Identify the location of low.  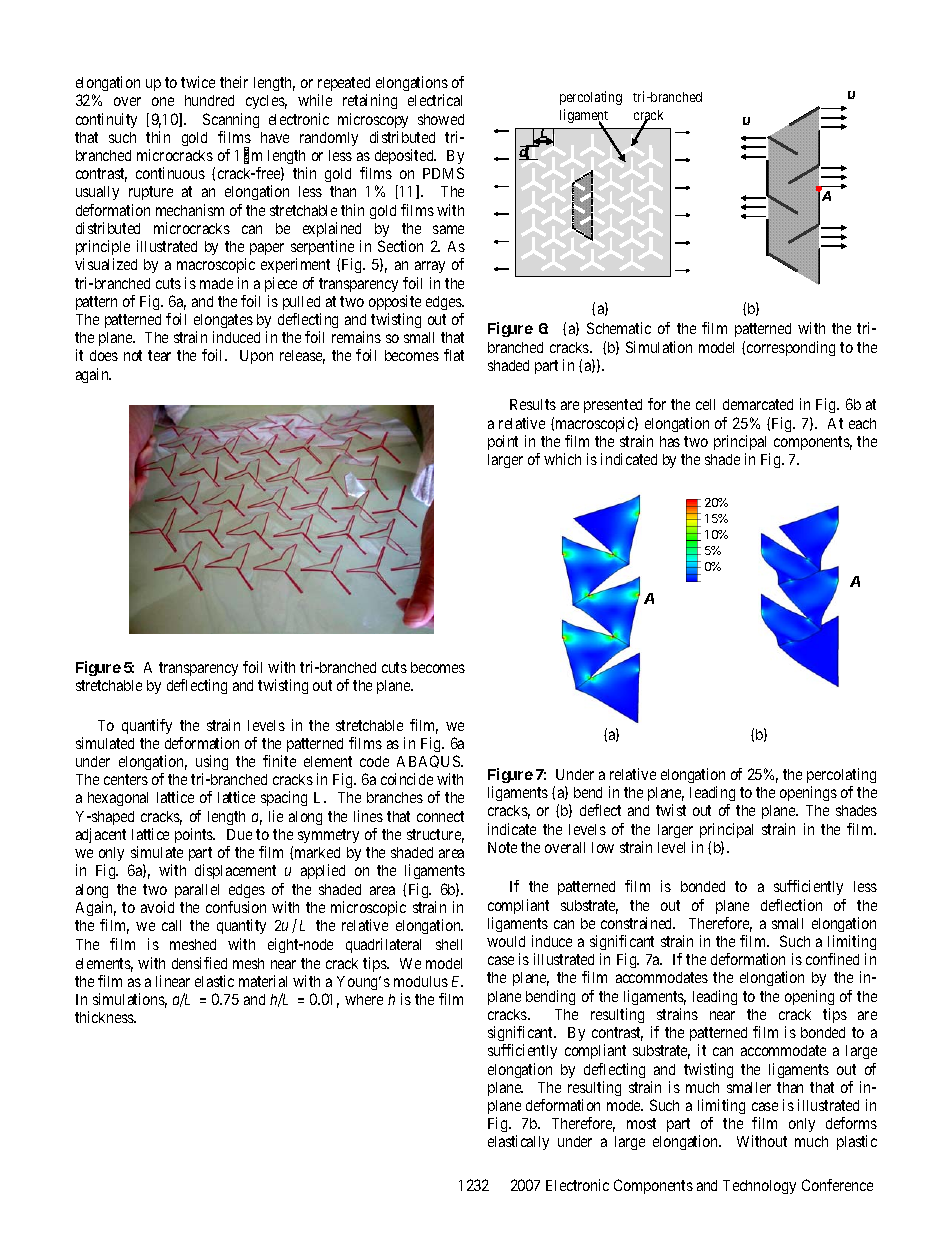
(603, 847).
